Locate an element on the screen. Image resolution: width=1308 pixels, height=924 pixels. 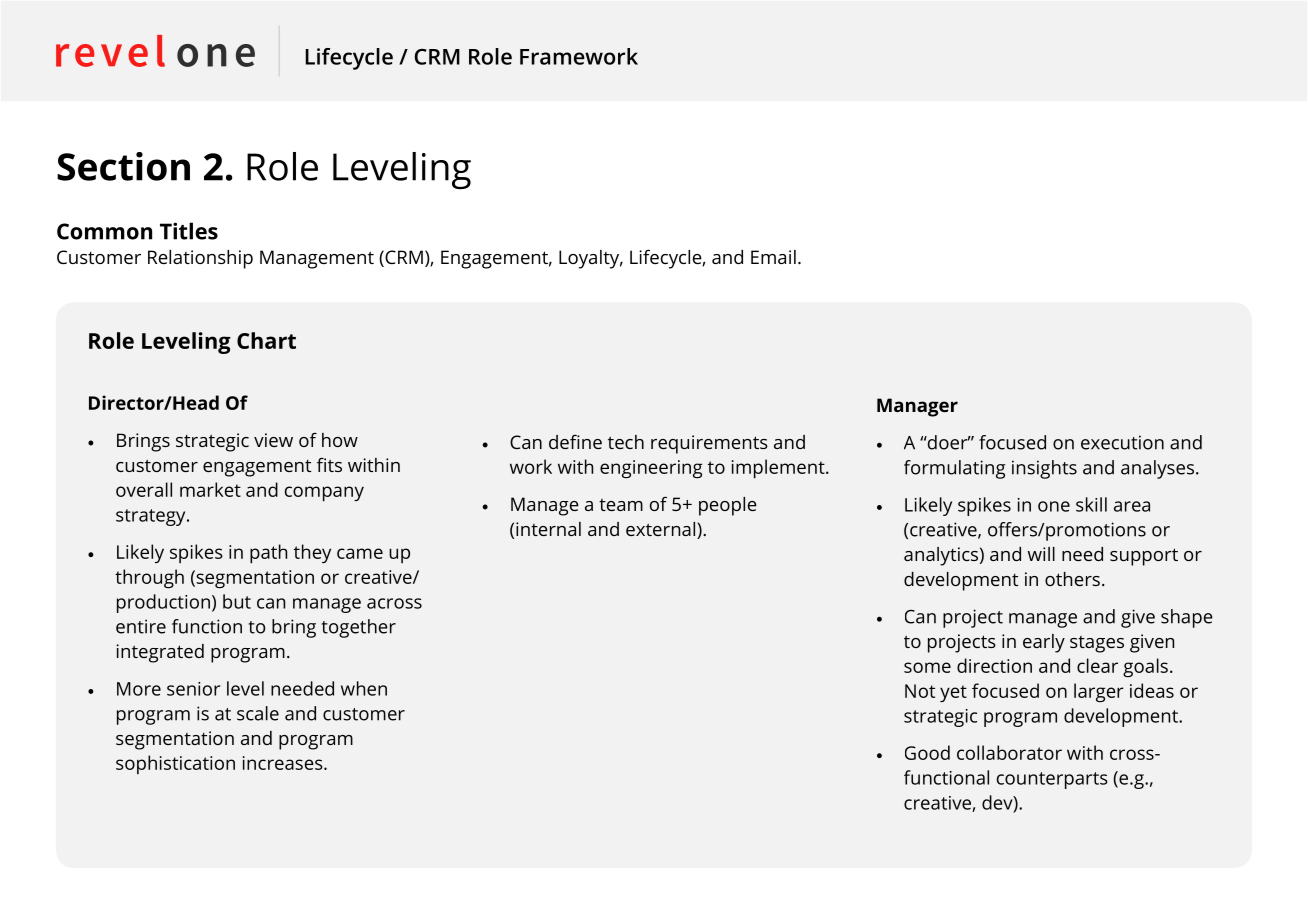
Titles is located at coordinates (189, 231).
